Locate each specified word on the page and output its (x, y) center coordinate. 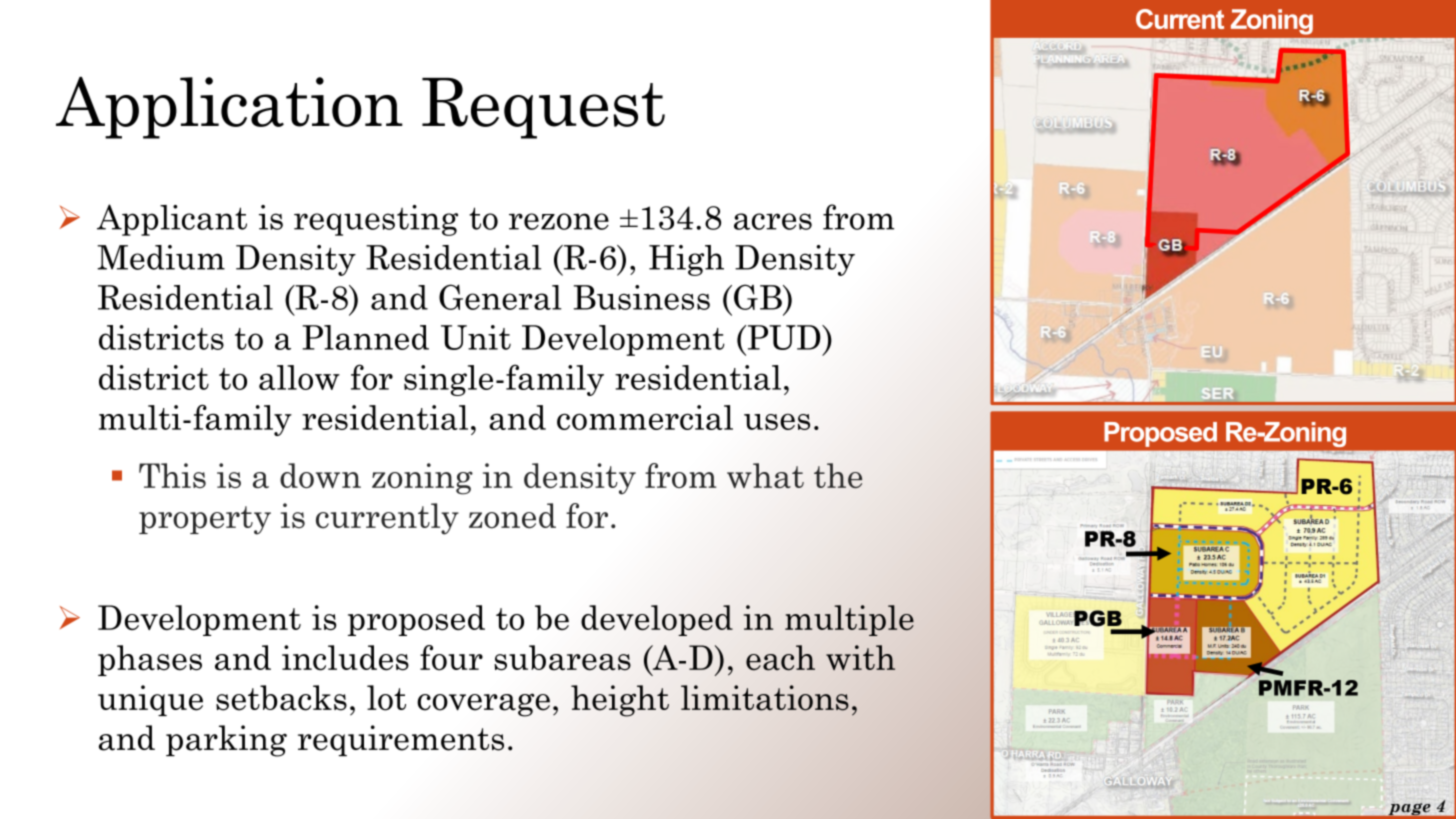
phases (150, 660)
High (686, 260)
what (765, 475)
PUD (784, 337)
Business (642, 297)
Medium (161, 257)
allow (299, 377)
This (172, 475)
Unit (476, 337)
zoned (512, 516)
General (500, 297)
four (451, 658)
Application (229, 108)
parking (226, 741)
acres (773, 221)
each (780, 658)
